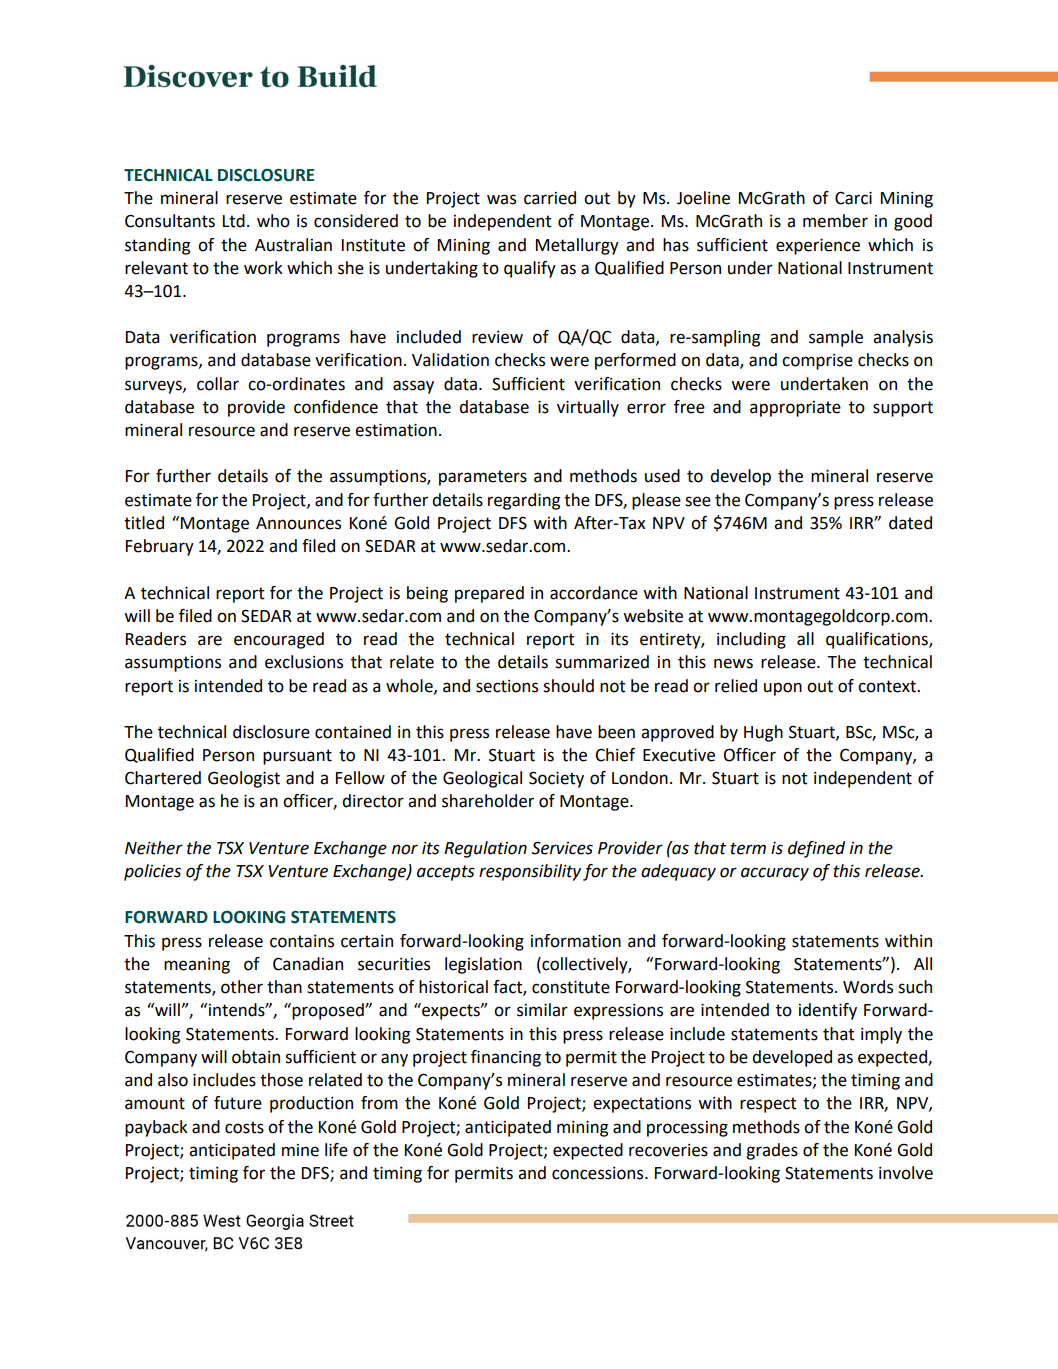 This screenshot has height=1369, width=1058. What do you see at coordinates (550, 198) in the screenshot?
I see `carried` at bounding box center [550, 198].
